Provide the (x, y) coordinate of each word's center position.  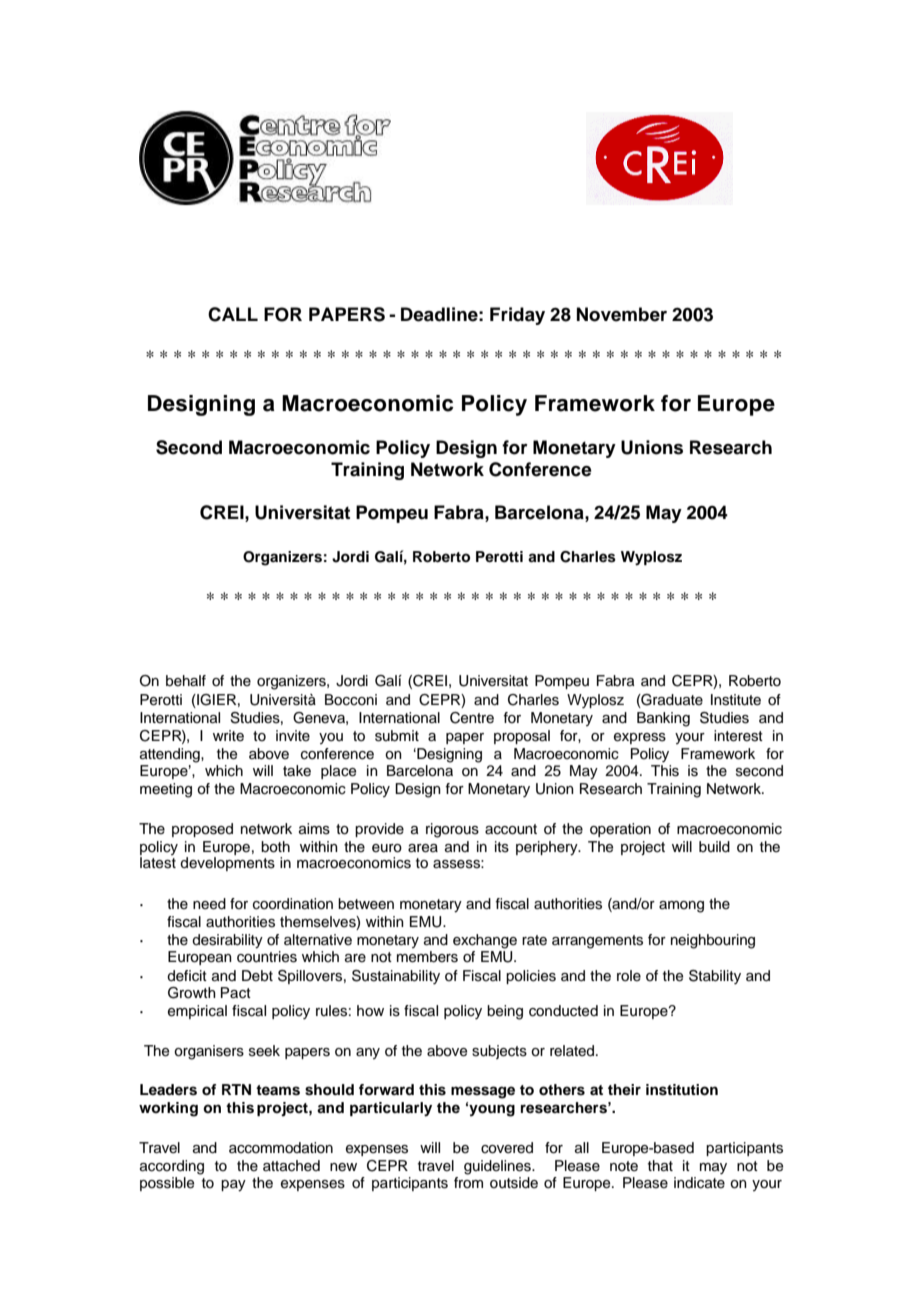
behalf (186, 681)
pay (233, 1186)
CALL (233, 314)
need (209, 904)
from (468, 1182)
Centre (472, 718)
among (681, 907)
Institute (736, 700)
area (423, 848)
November (622, 314)
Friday (517, 316)
